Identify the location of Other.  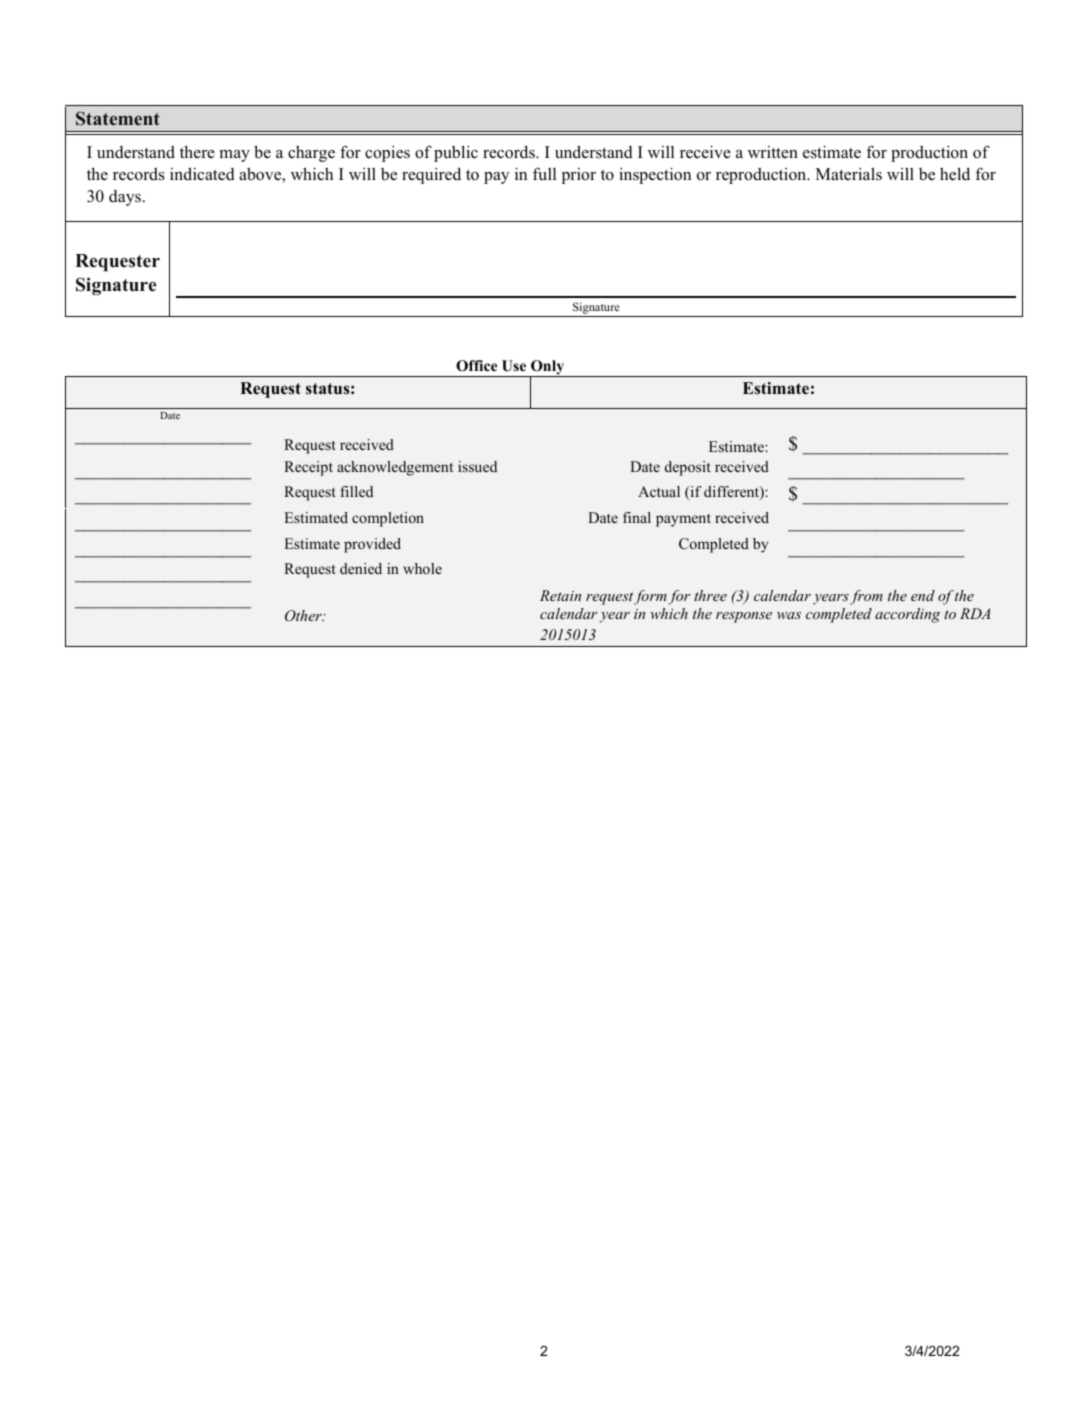
(304, 616).
